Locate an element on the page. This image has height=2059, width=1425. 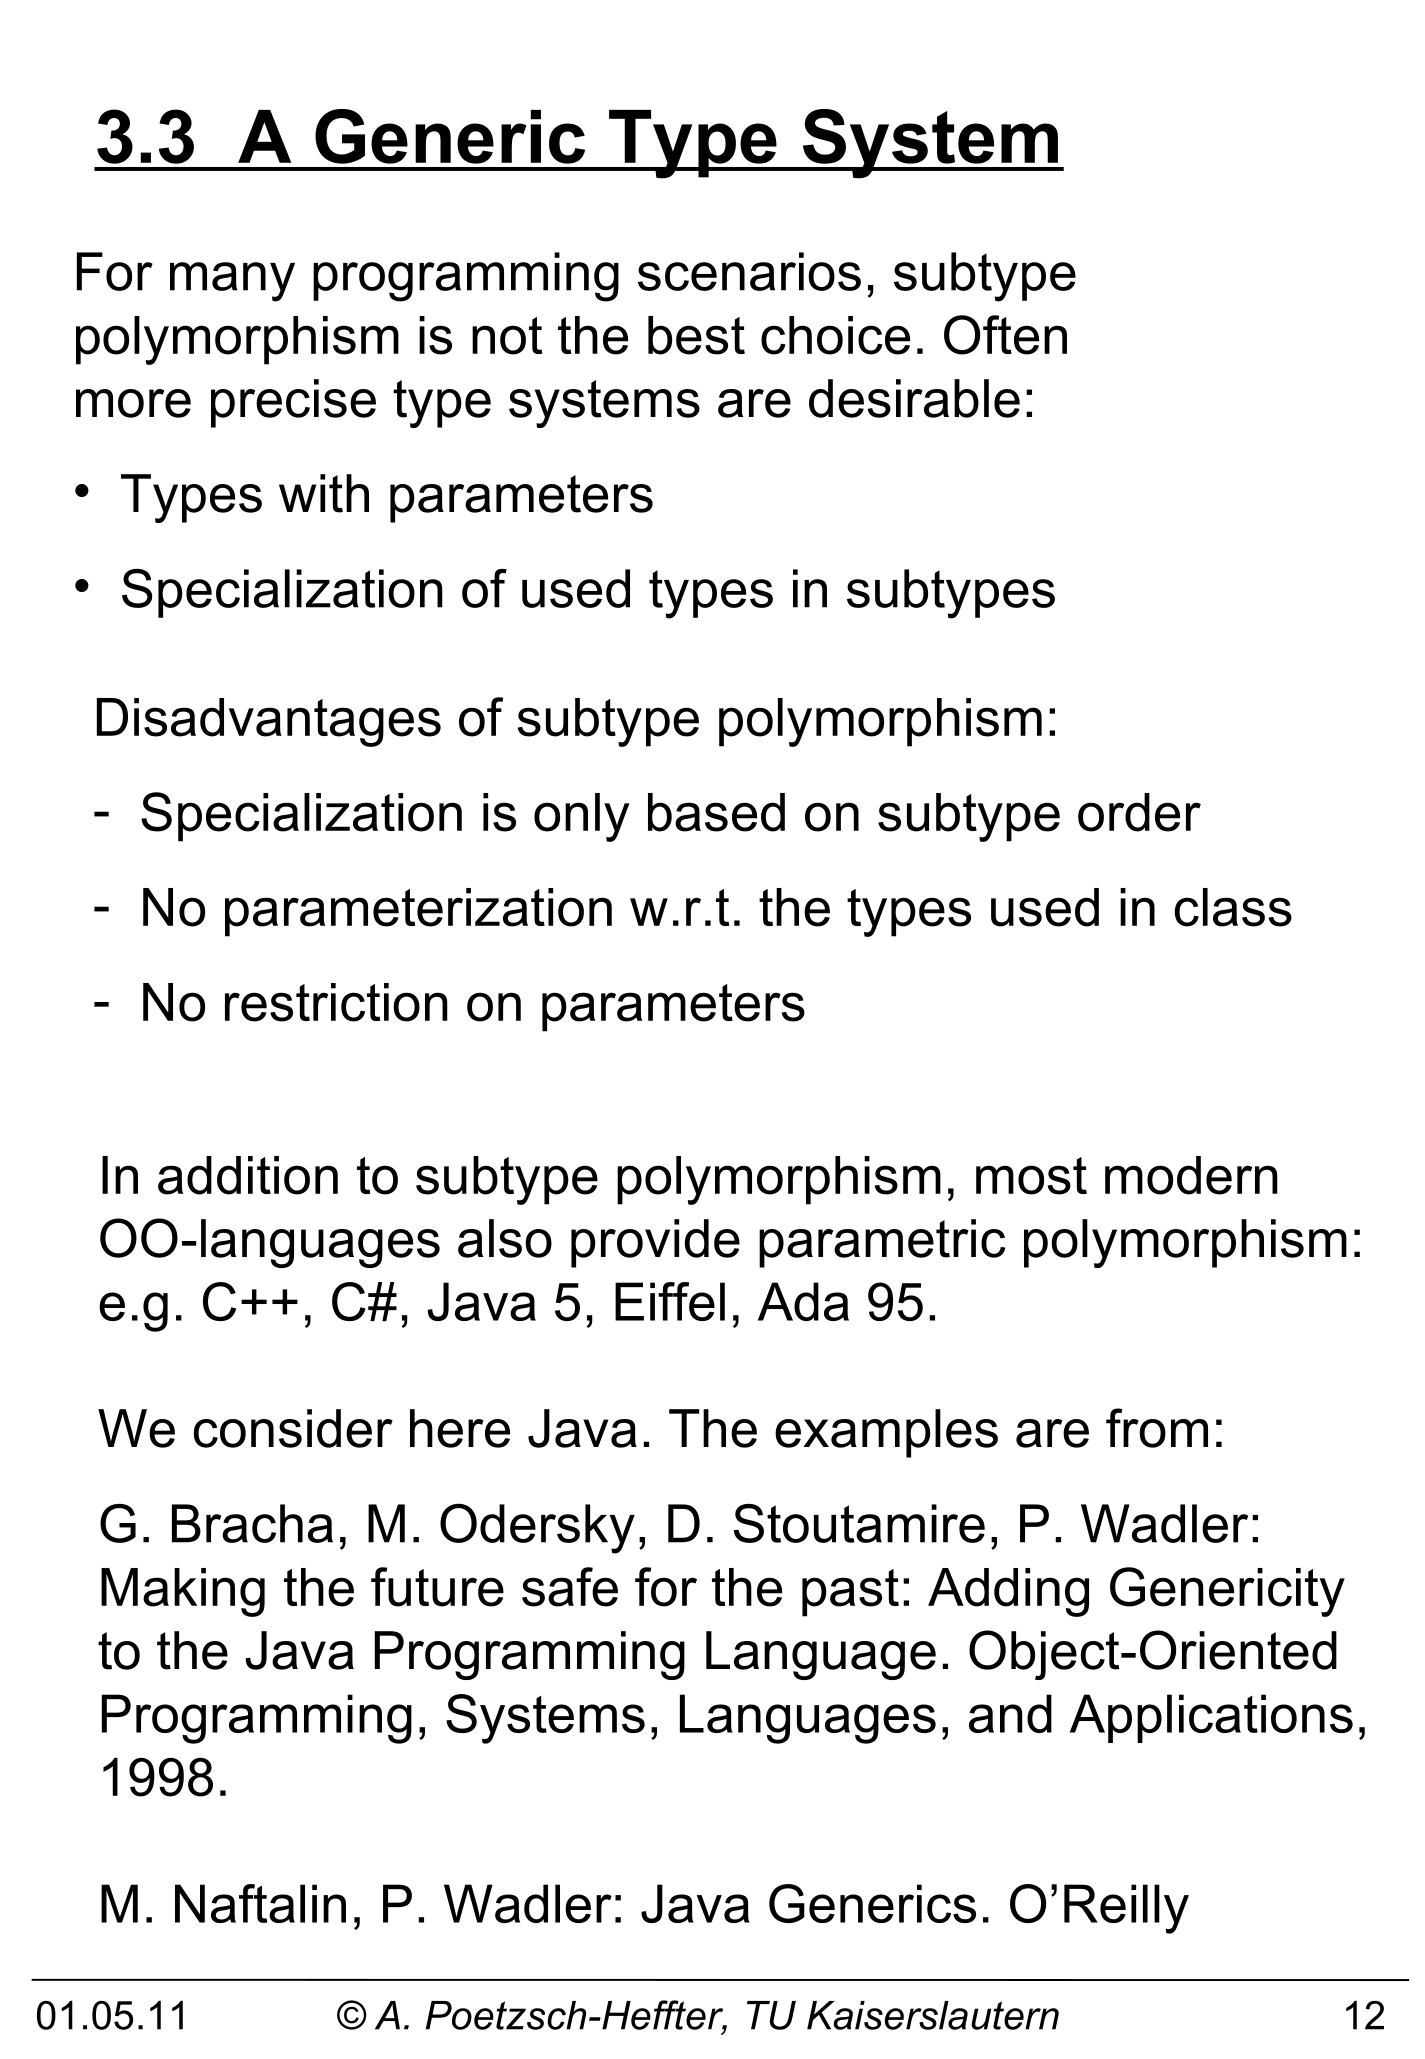
class is located at coordinates (1233, 907).
